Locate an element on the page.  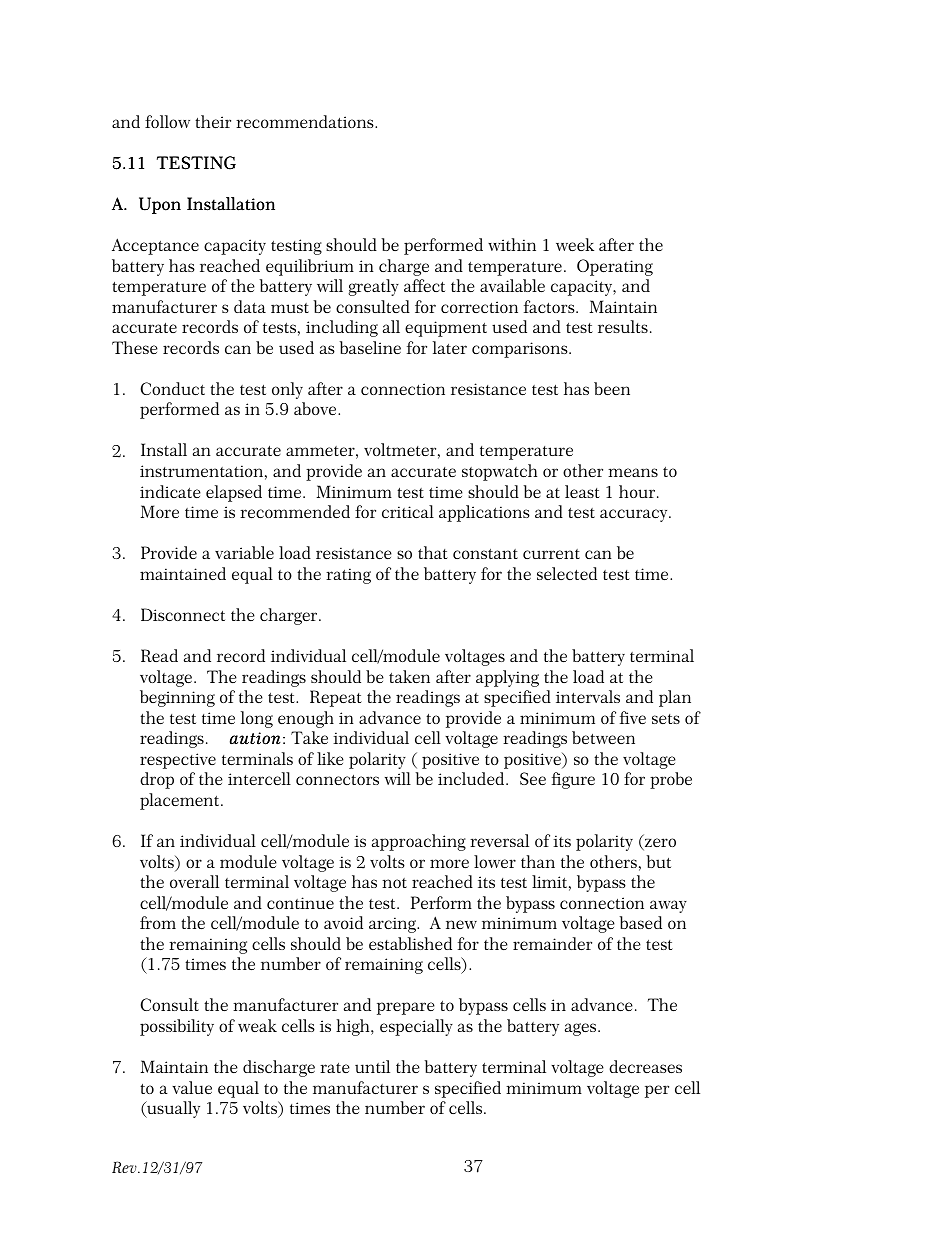
approaching is located at coordinates (419, 842).
